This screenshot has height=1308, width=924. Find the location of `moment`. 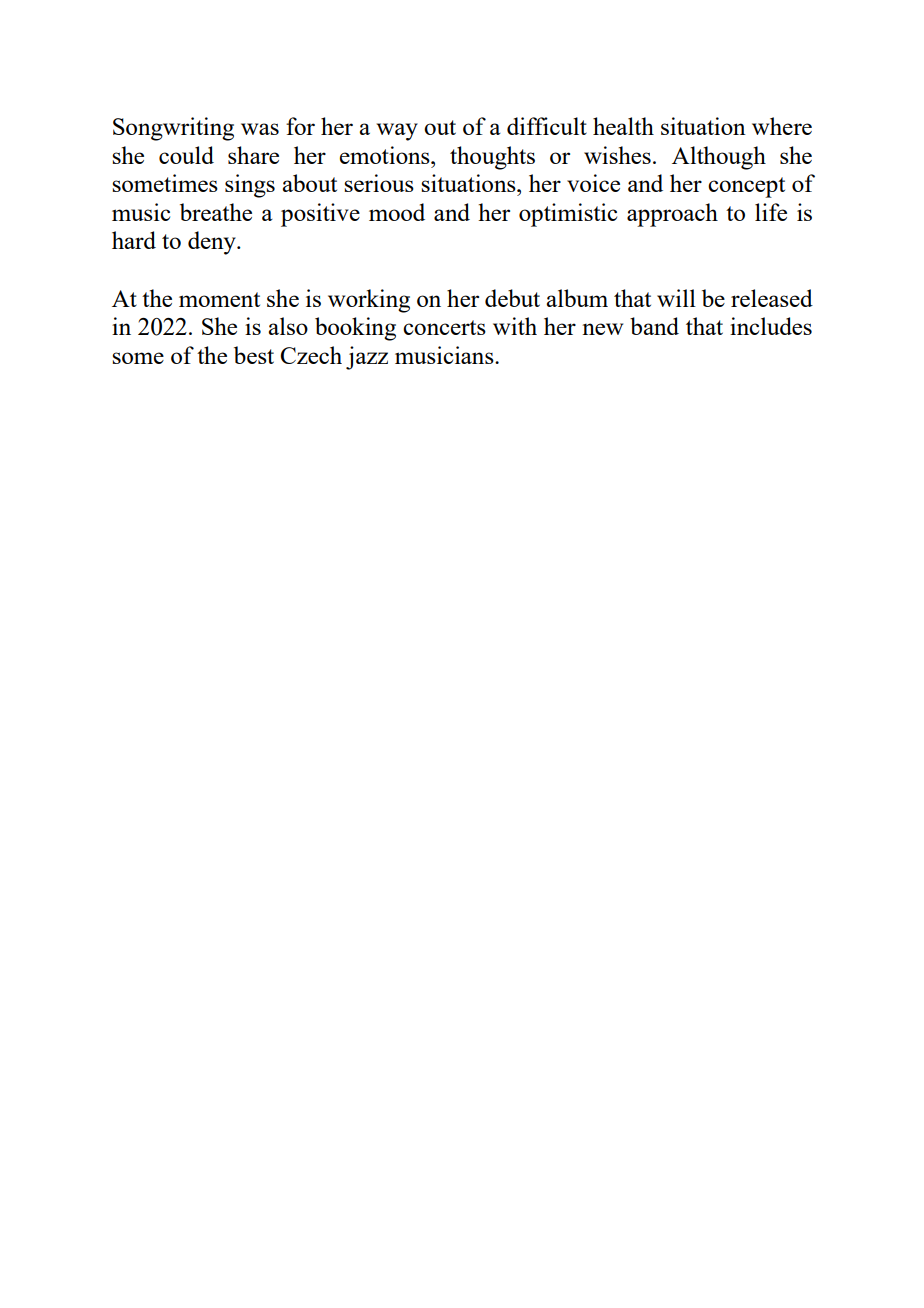

moment is located at coordinates (219, 299).
